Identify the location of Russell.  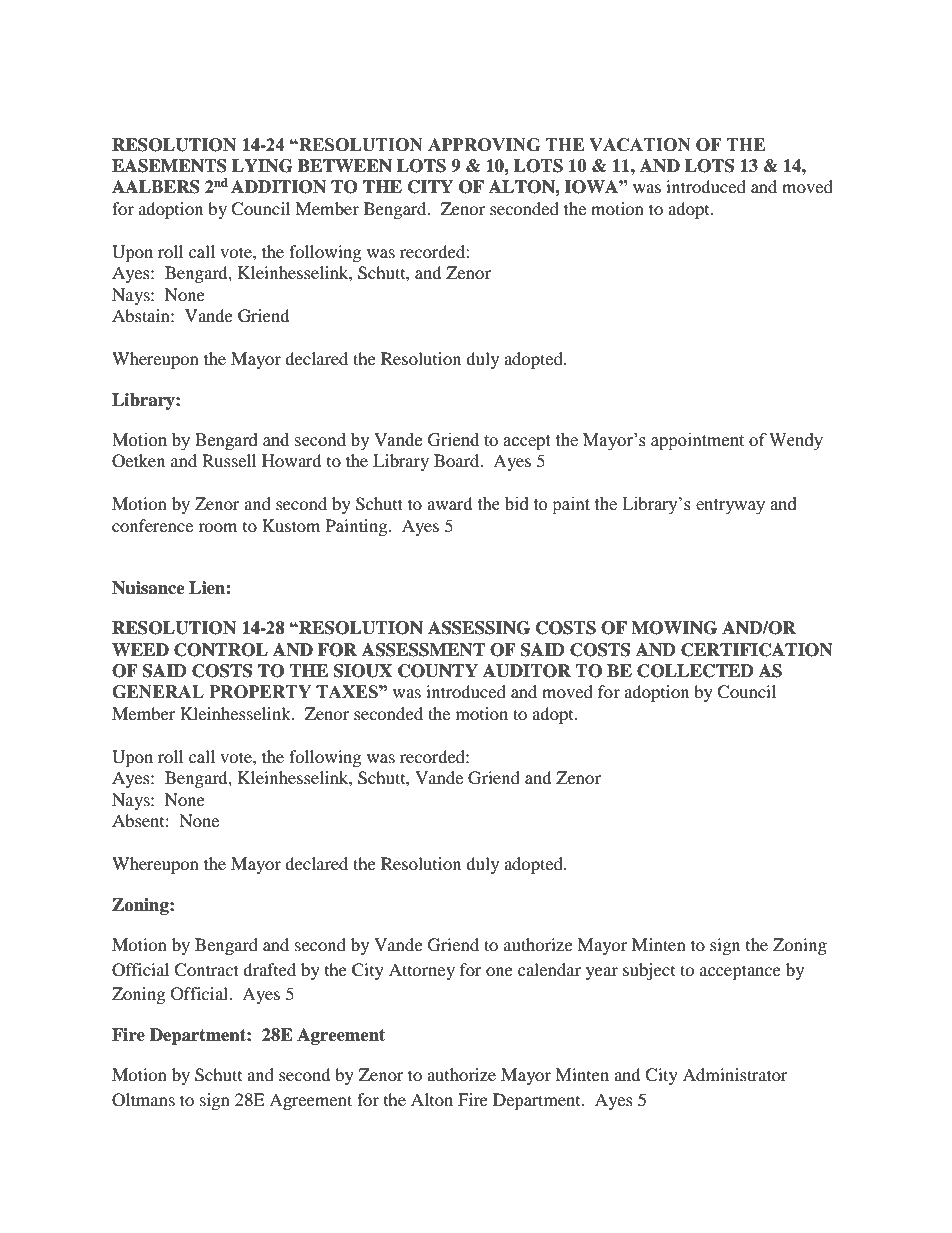
(229, 460).
